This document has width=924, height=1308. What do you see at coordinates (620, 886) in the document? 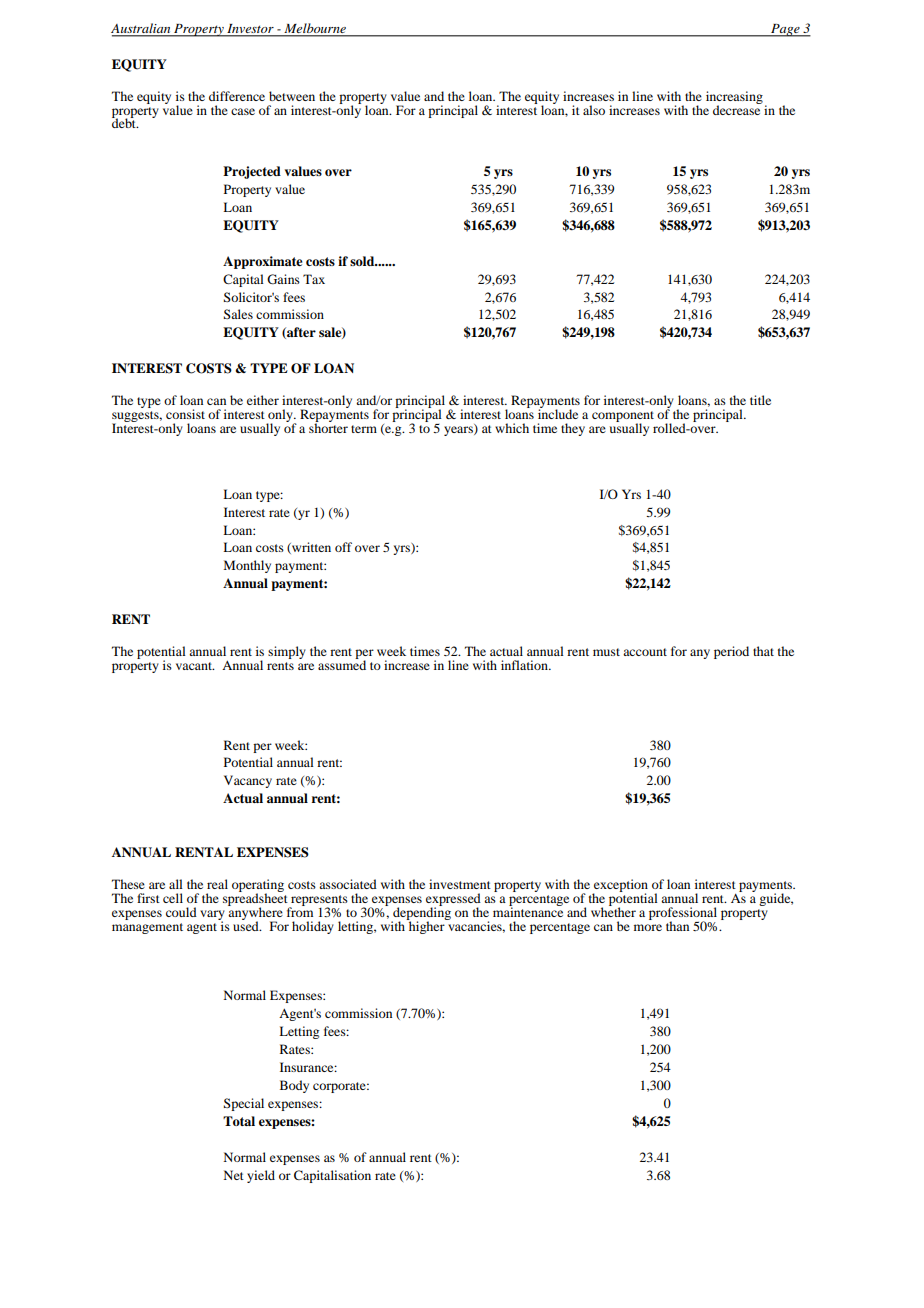
I see `exception` at bounding box center [620, 886].
